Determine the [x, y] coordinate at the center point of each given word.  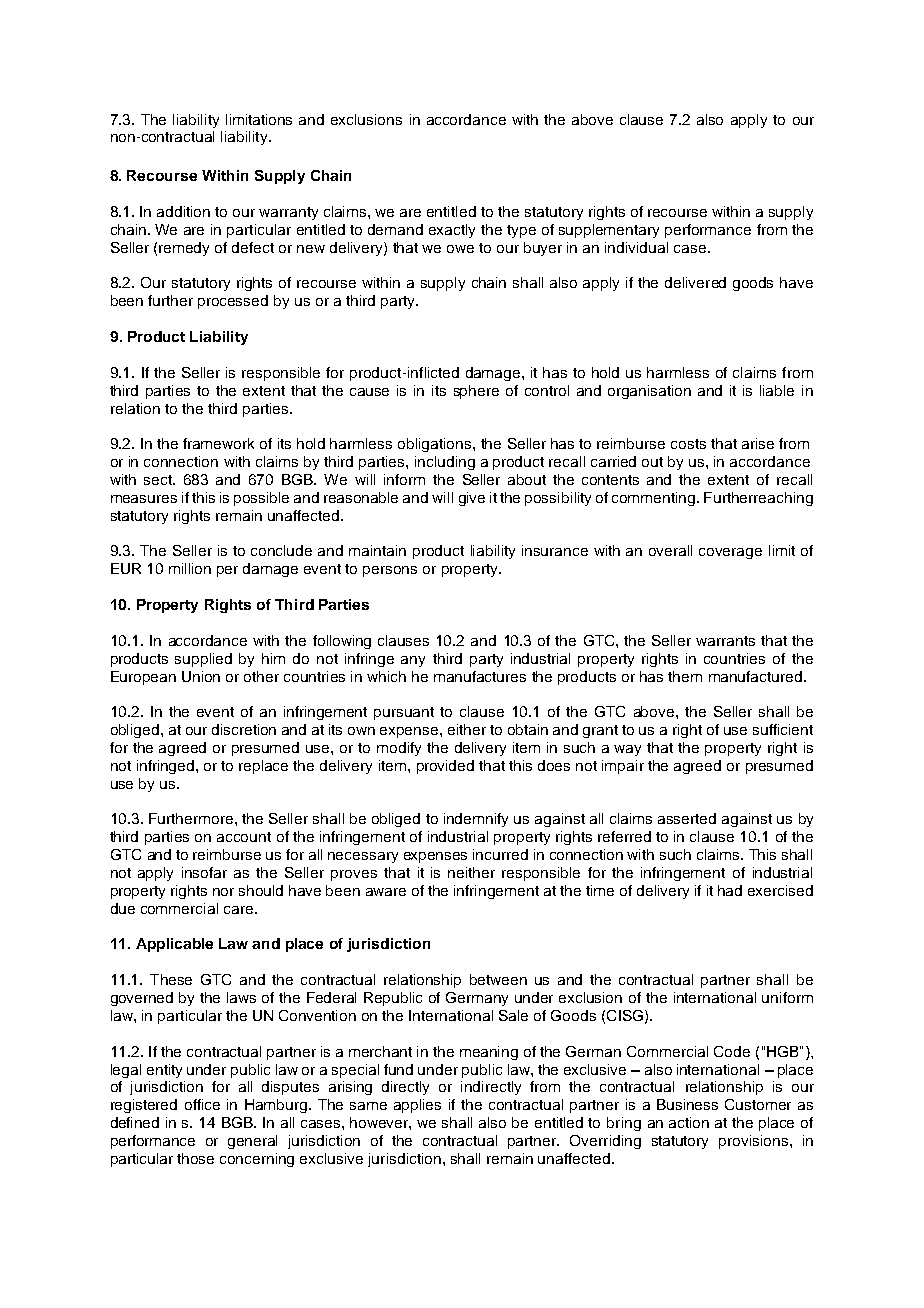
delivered [695, 282]
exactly [452, 231]
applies [417, 1106]
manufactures [480, 676]
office [202, 1104]
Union [201, 676]
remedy [184, 249]
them [685, 676]
